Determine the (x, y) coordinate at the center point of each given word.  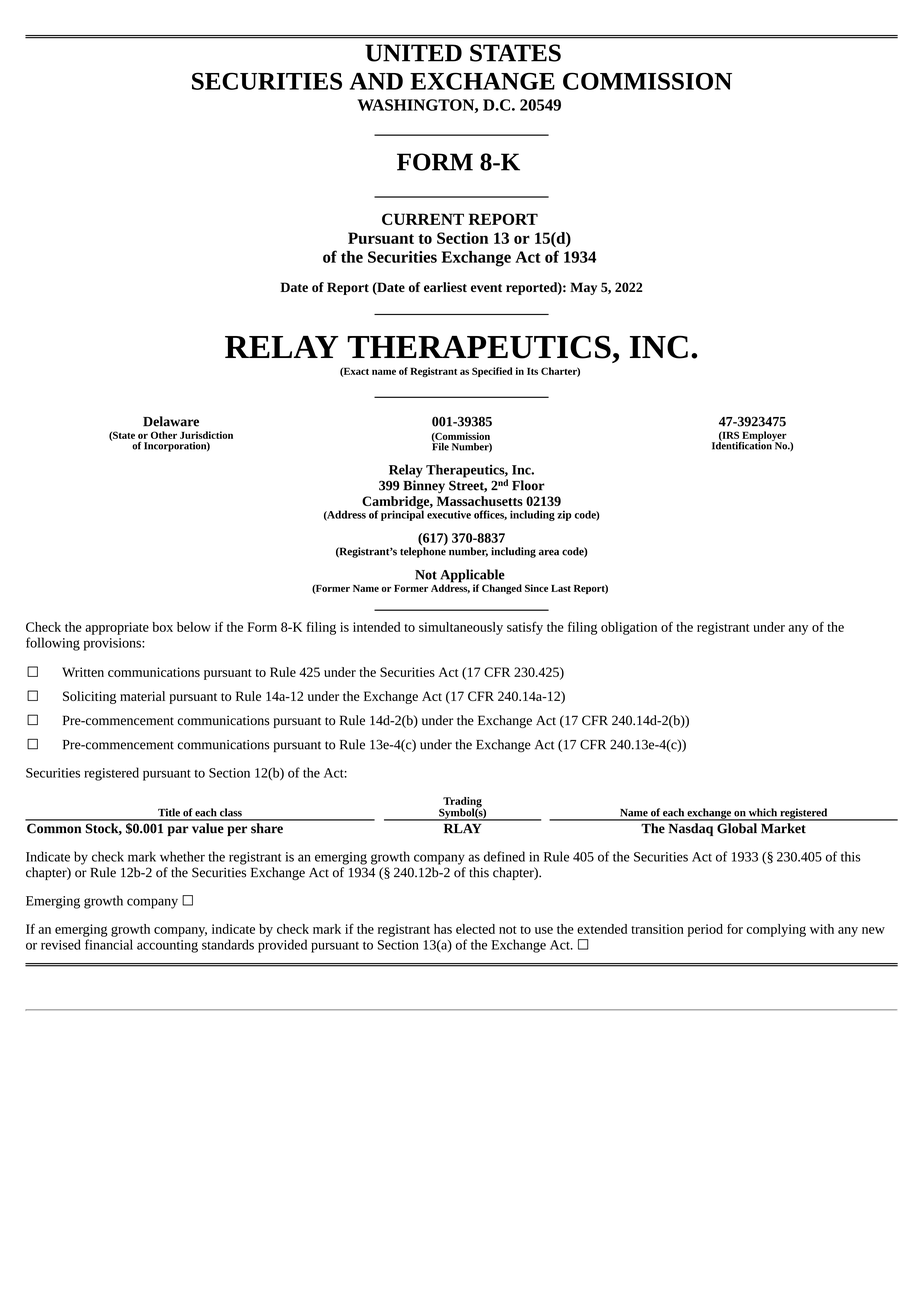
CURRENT (423, 219)
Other (164, 435)
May (583, 288)
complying (776, 930)
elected (475, 929)
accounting (167, 946)
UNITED (413, 53)
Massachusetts (480, 501)
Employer (763, 437)
